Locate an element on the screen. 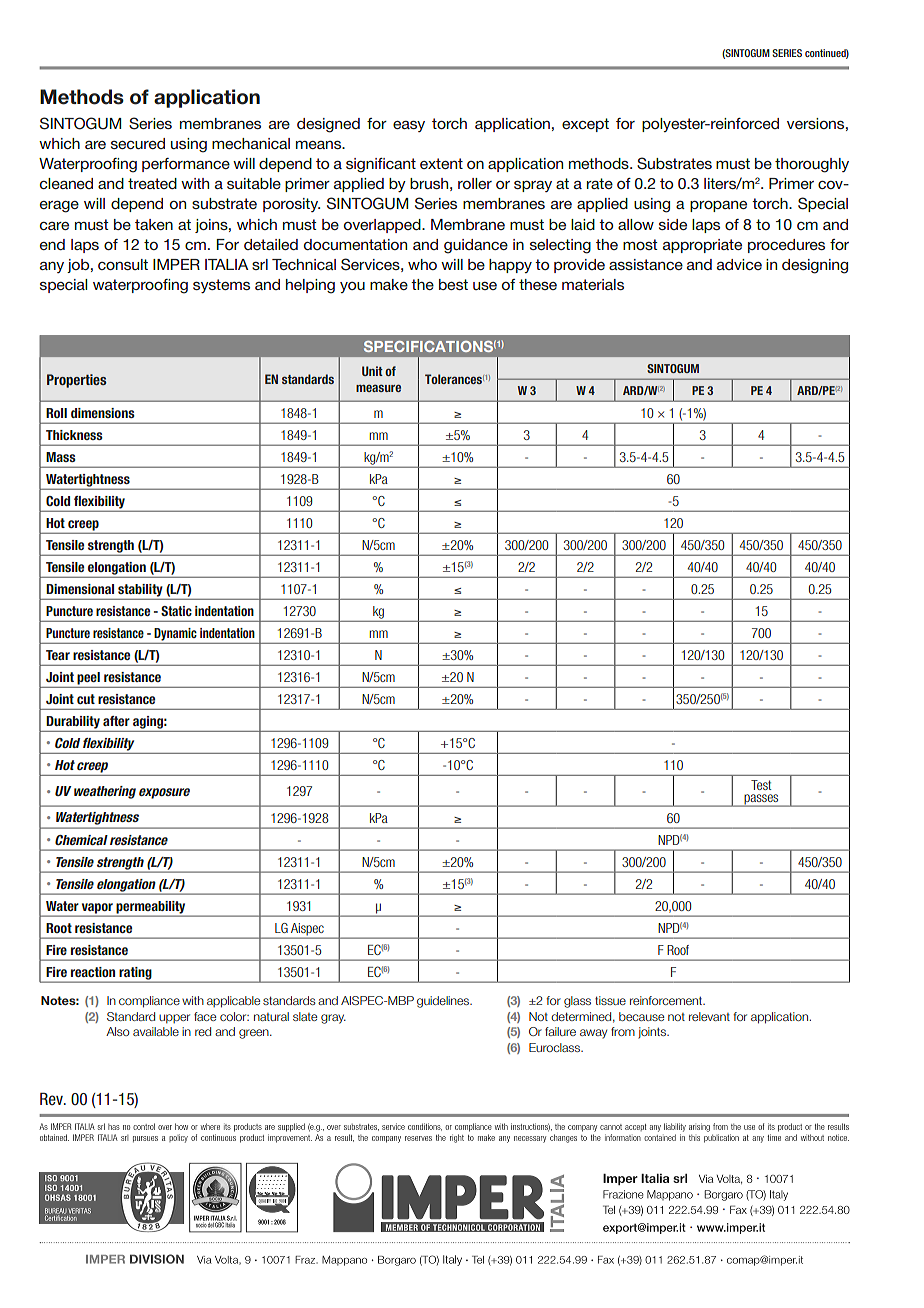 The width and height of the screenshot is (924, 1308). exposure is located at coordinates (164, 793).
